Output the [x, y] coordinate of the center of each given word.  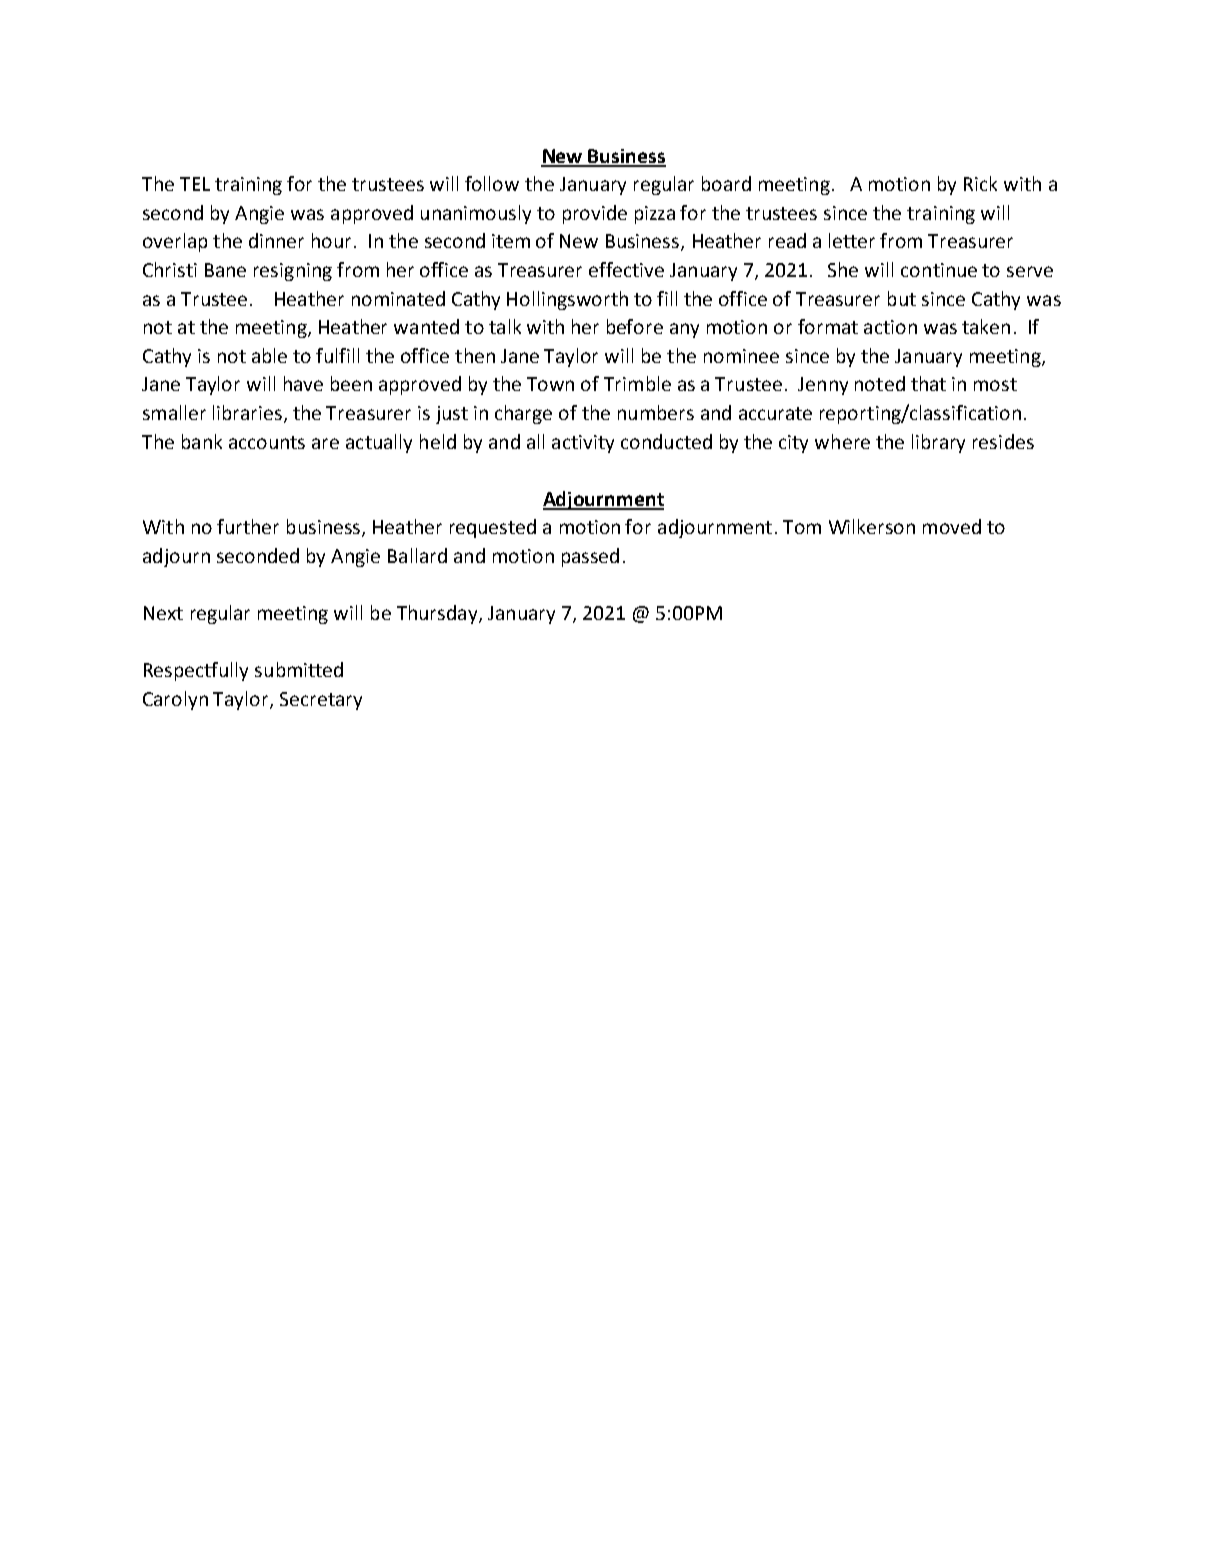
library [938, 443]
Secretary [321, 701]
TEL [195, 184]
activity [583, 444]
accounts [267, 442]
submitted [299, 669]
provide [595, 214]
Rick [980, 183]
